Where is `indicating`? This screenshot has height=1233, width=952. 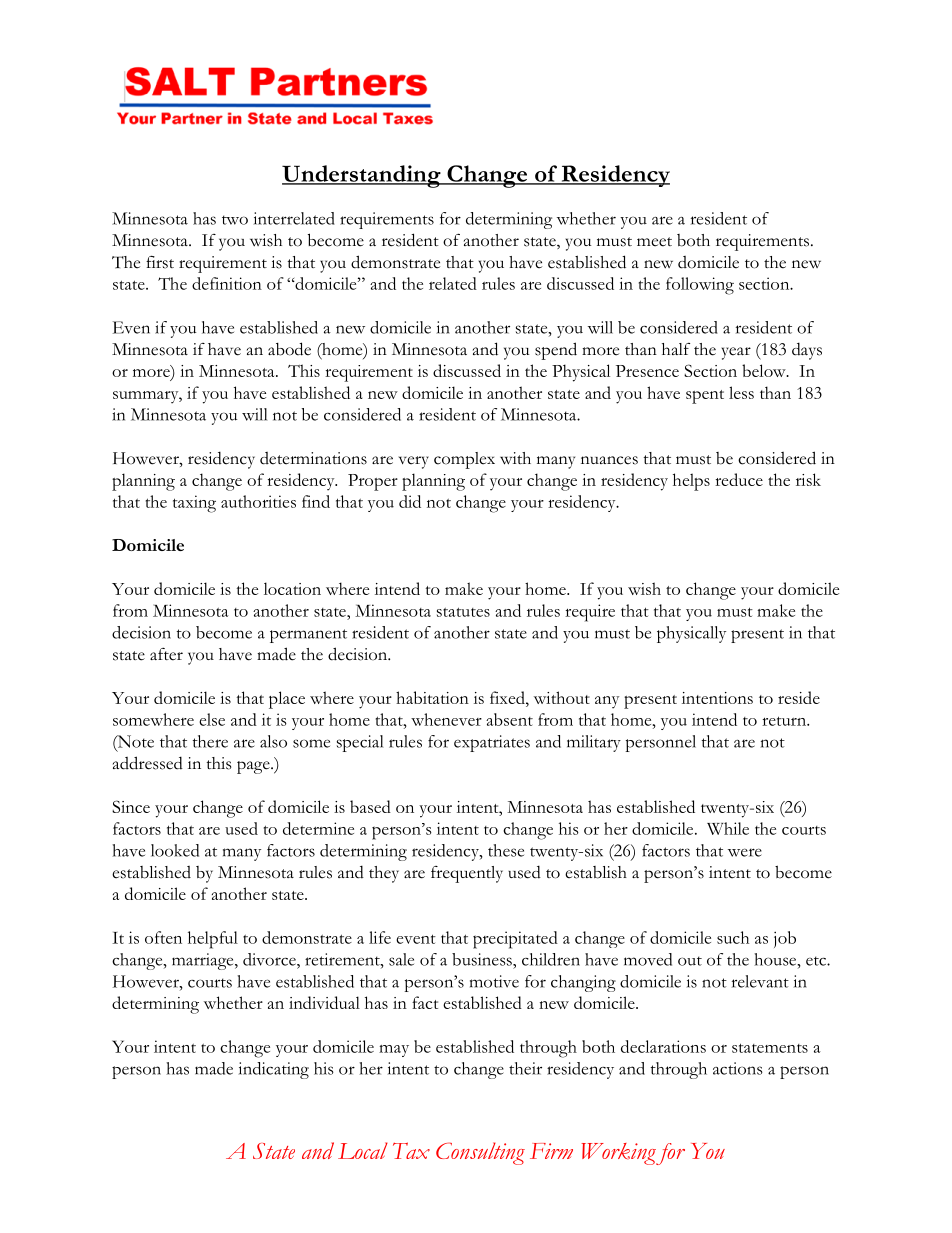
indicating is located at coordinates (274, 1070).
